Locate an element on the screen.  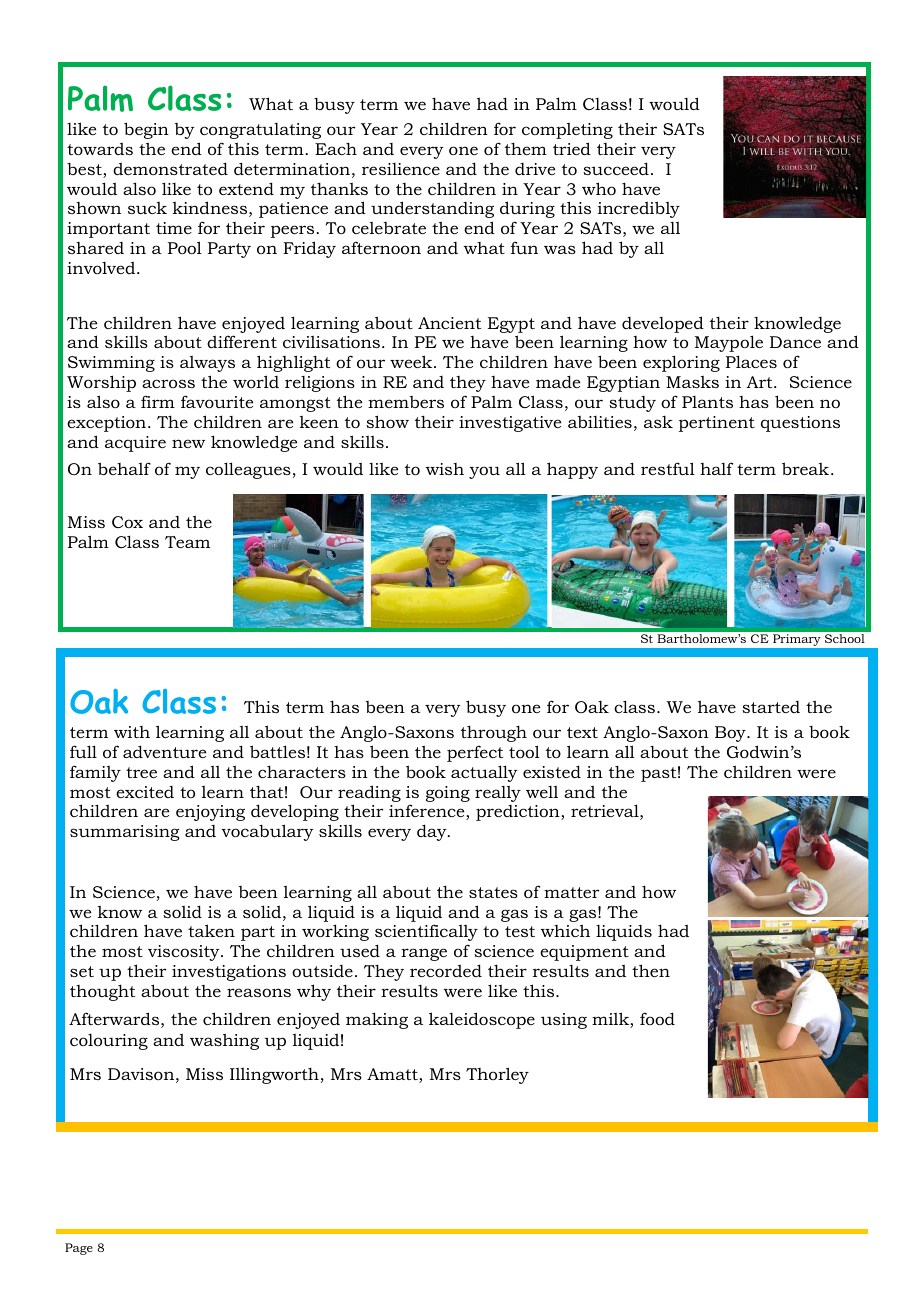
through is located at coordinates (494, 733).
